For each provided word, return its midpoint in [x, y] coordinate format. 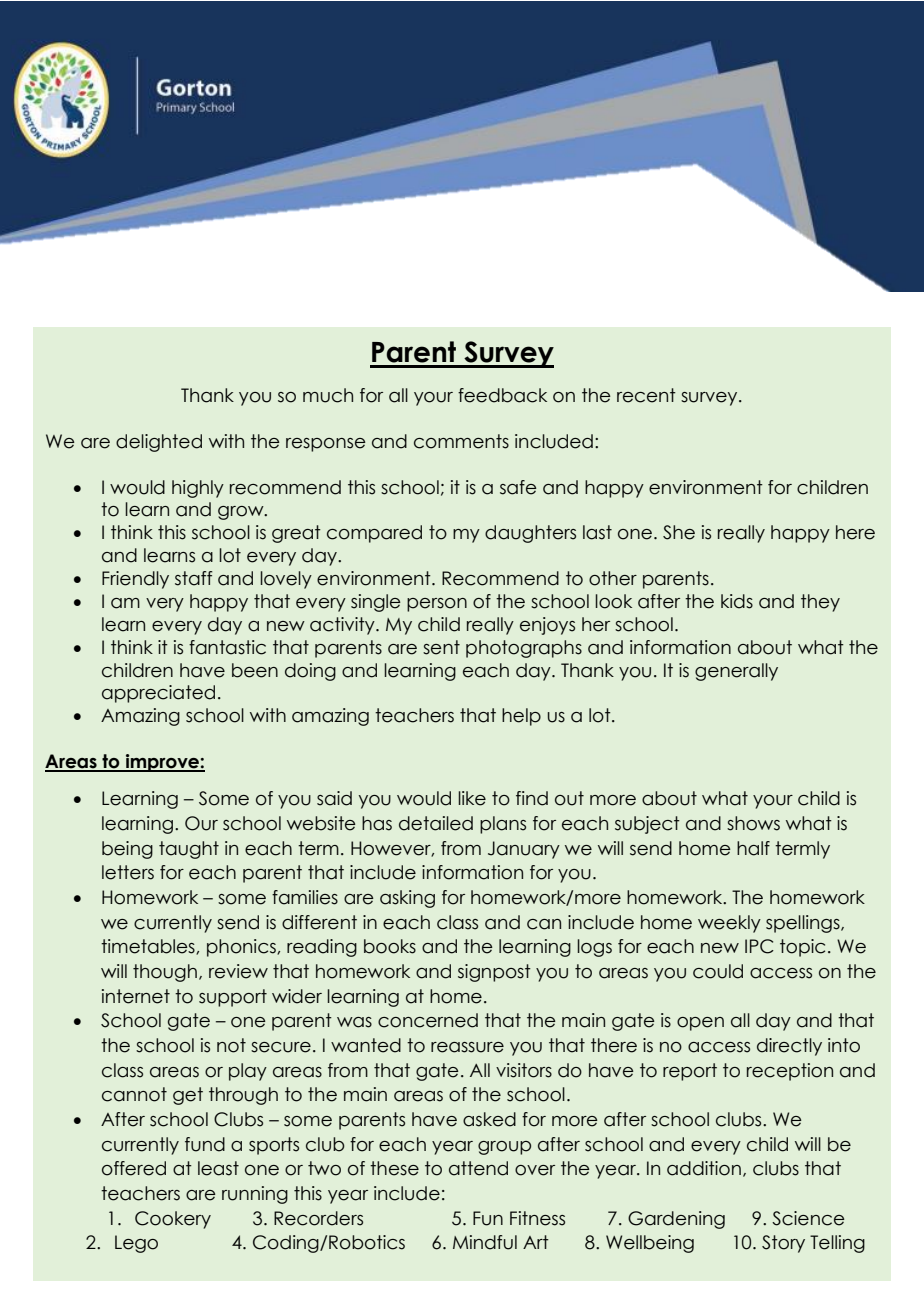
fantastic [227, 647]
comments [461, 441]
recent [646, 395]
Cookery [173, 1220]
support [233, 998]
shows [753, 823]
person [437, 605]
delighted [159, 443]
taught [189, 850]
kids [737, 601]
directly [789, 1047]
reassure [467, 1047]
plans [503, 825]
